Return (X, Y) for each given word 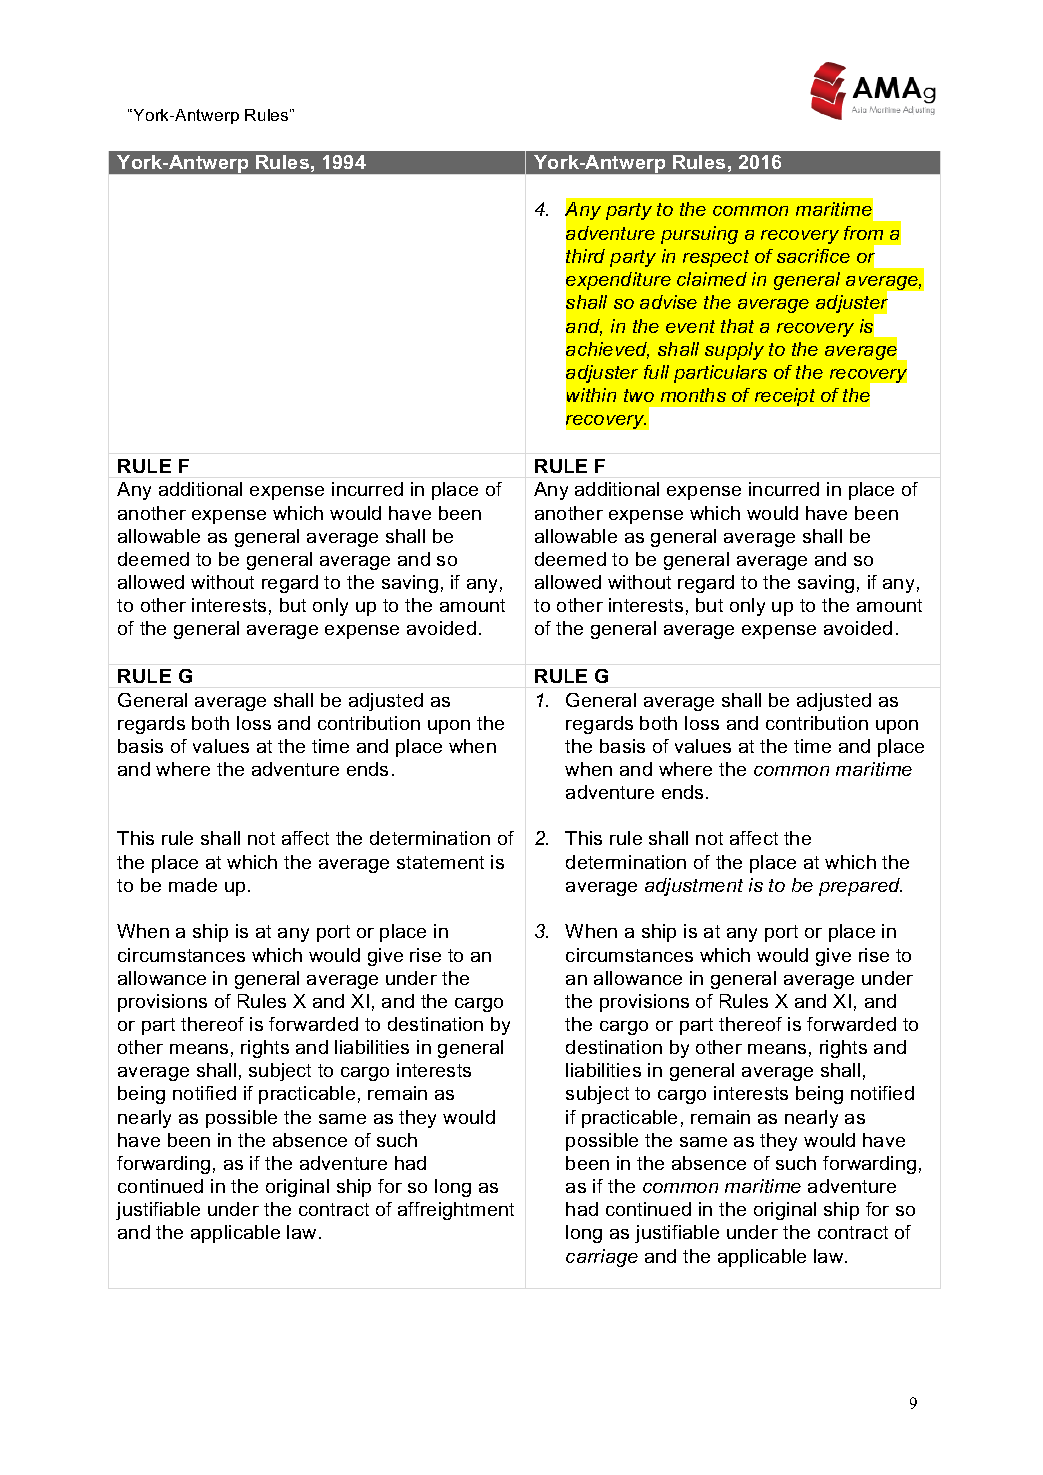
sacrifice (813, 256)
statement (440, 862)
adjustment (694, 887)
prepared (860, 887)
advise (668, 302)
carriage (602, 1258)
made (193, 885)
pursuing (699, 235)
